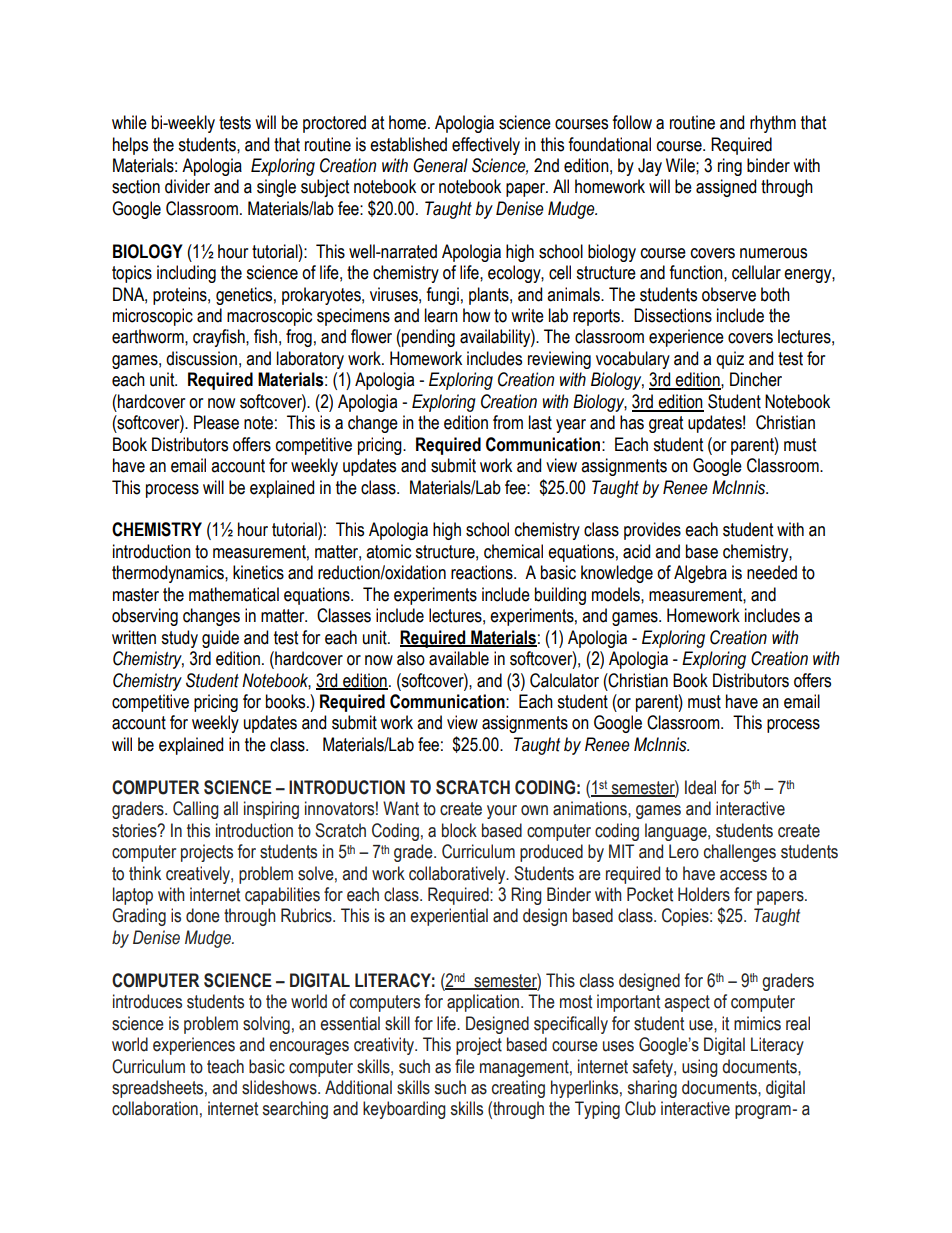 Image resolution: width=952 pixels, height=1233 pixels. What do you see at coordinates (726, 188) in the screenshot?
I see `assigned` at bounding box center [726, 188].
